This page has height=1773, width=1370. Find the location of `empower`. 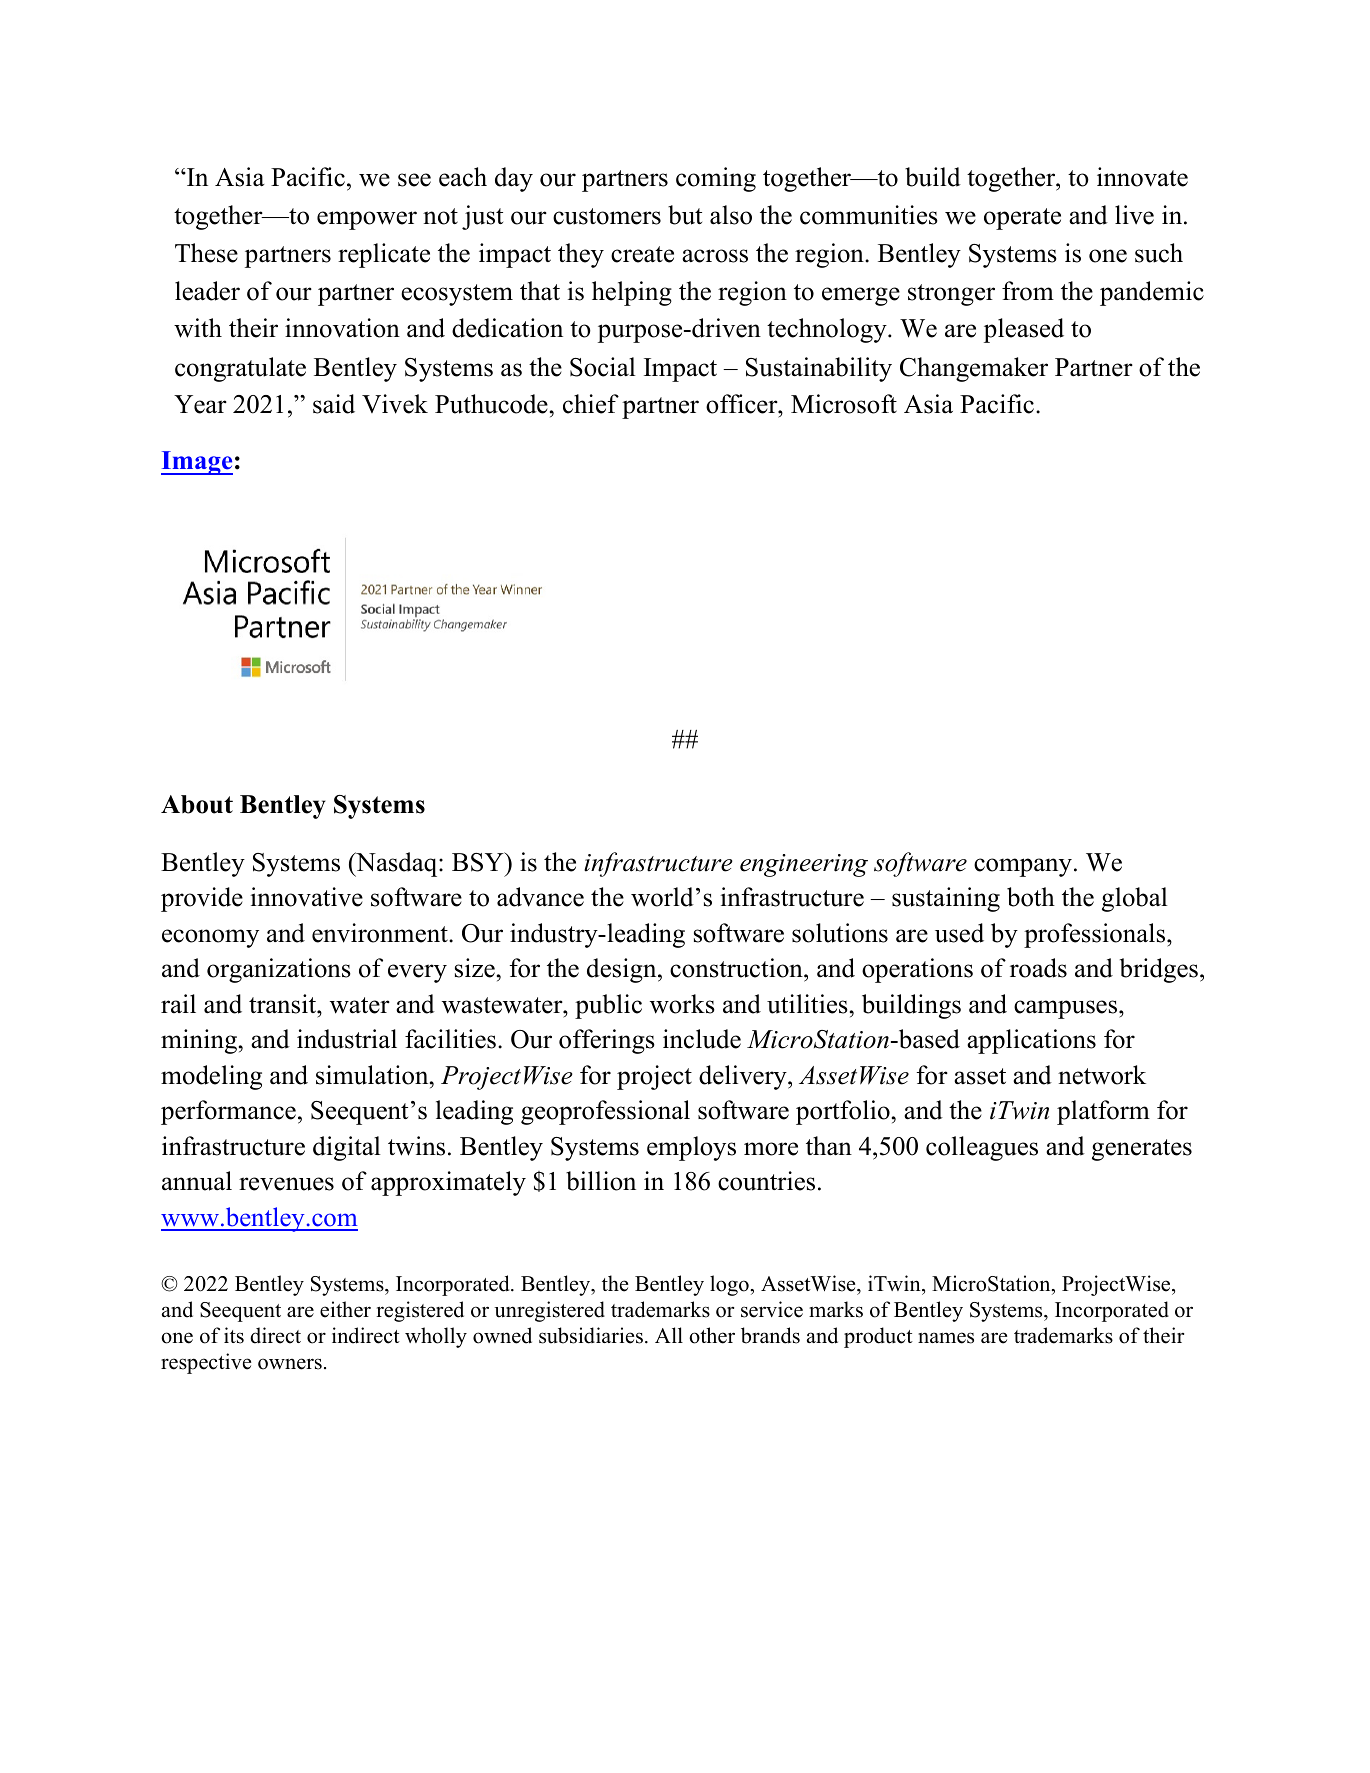

empower is located at coordinates (367, 220).
